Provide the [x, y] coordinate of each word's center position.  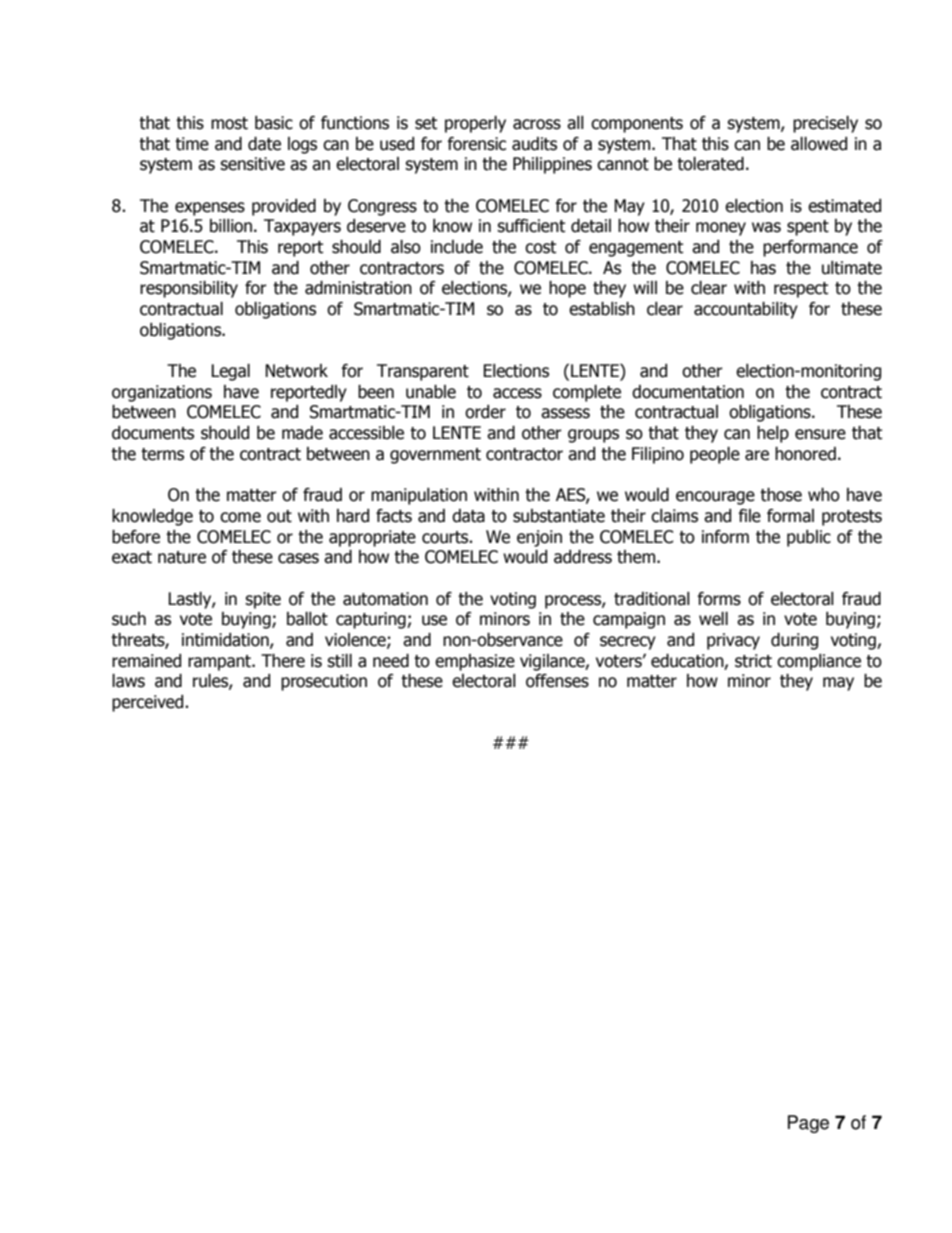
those [781, 495]
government [435, 456]
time [192, 144]
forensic [477, 144]
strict [753, 661]
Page [808, 1124]
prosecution [324, 682]
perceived [149, 703]
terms [162, 454]
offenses [557, 681]
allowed [819, 144]
